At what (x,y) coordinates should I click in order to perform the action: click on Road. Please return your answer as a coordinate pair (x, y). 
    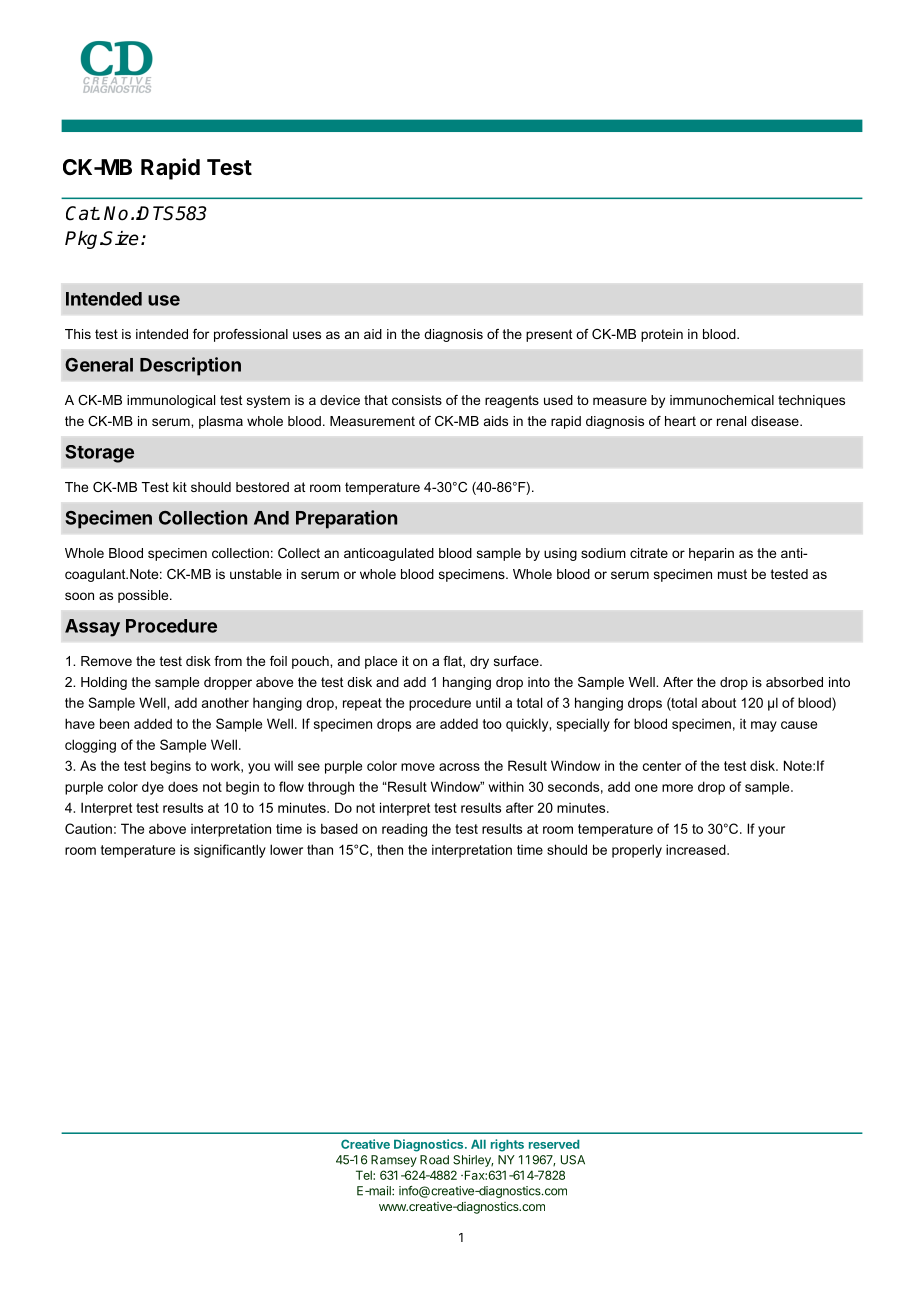
    Looking at the image, I should click on (434, 1160).
